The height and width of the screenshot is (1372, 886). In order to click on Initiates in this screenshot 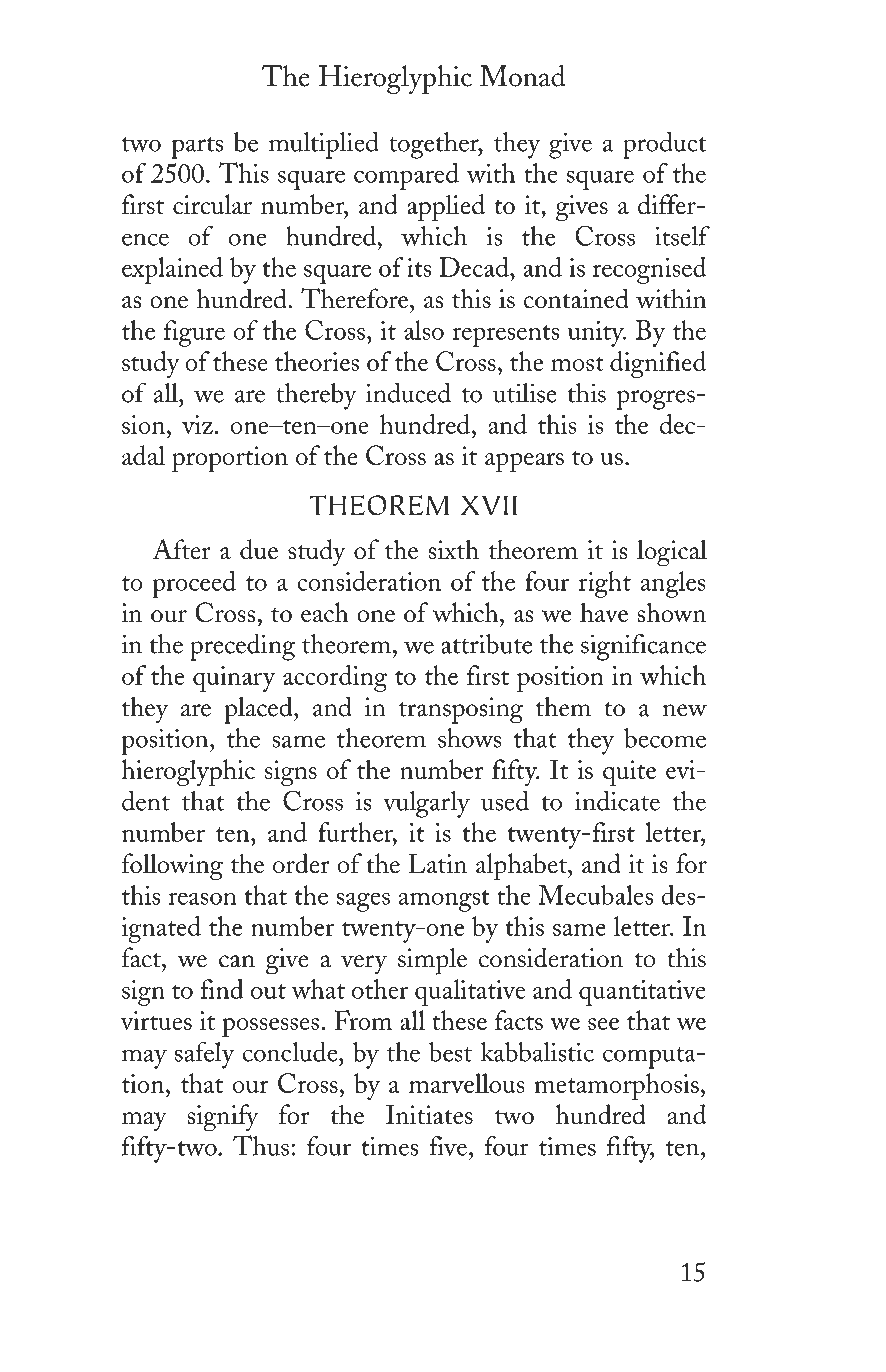, I will do `click(429, 1114)`.
